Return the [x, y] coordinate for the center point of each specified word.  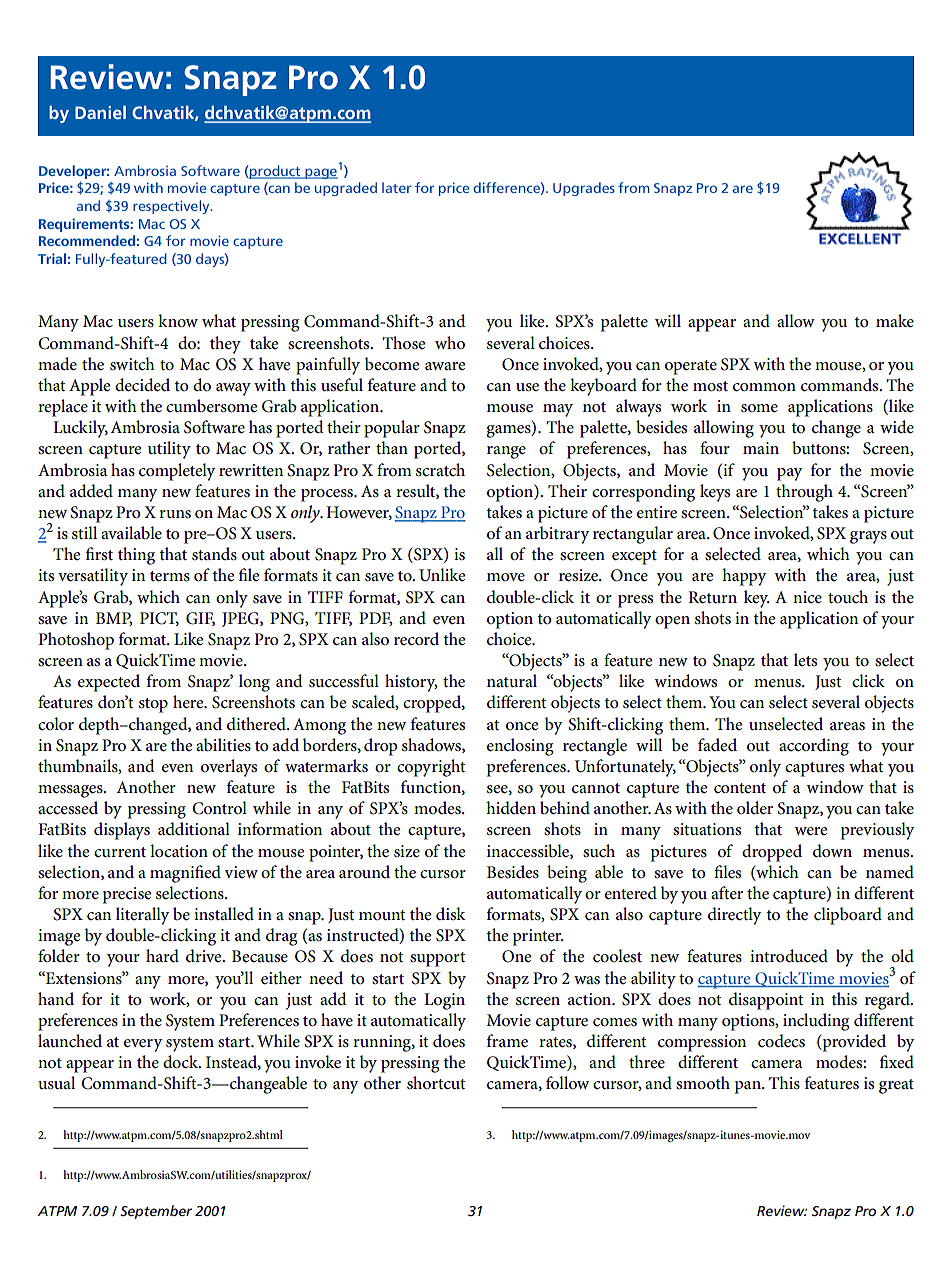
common [764, 387]
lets [805, 659]
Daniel [100, 112]
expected [109, 683]
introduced [789, 956]
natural [512, 680]
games [509, 431]
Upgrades [584, 189]
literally [142, 916]
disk [451, 913]
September [156, 1212]
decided [142, 385]
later [397, 187]
